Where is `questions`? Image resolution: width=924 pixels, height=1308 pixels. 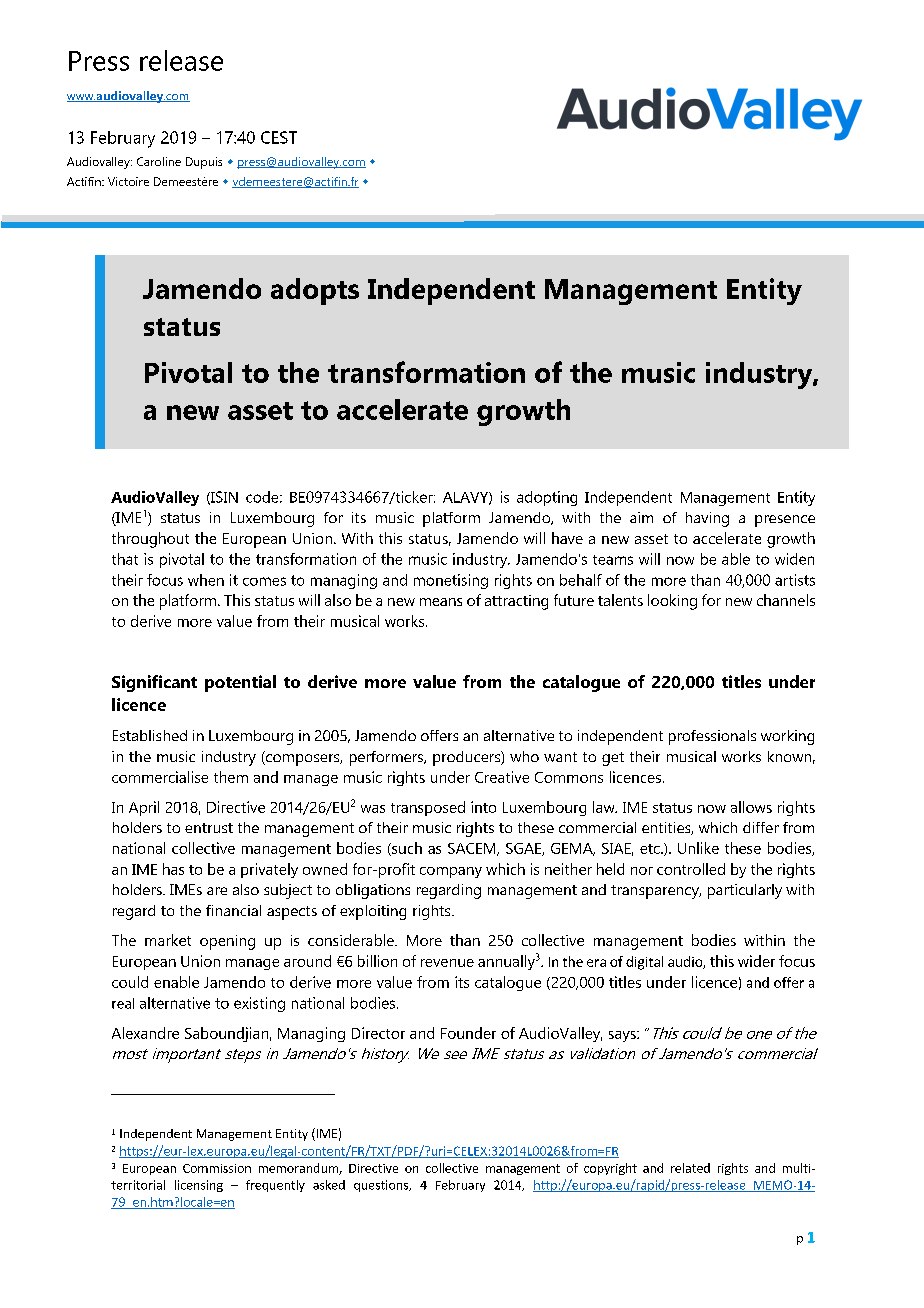
questions is located at coordinates (382, 1186).
